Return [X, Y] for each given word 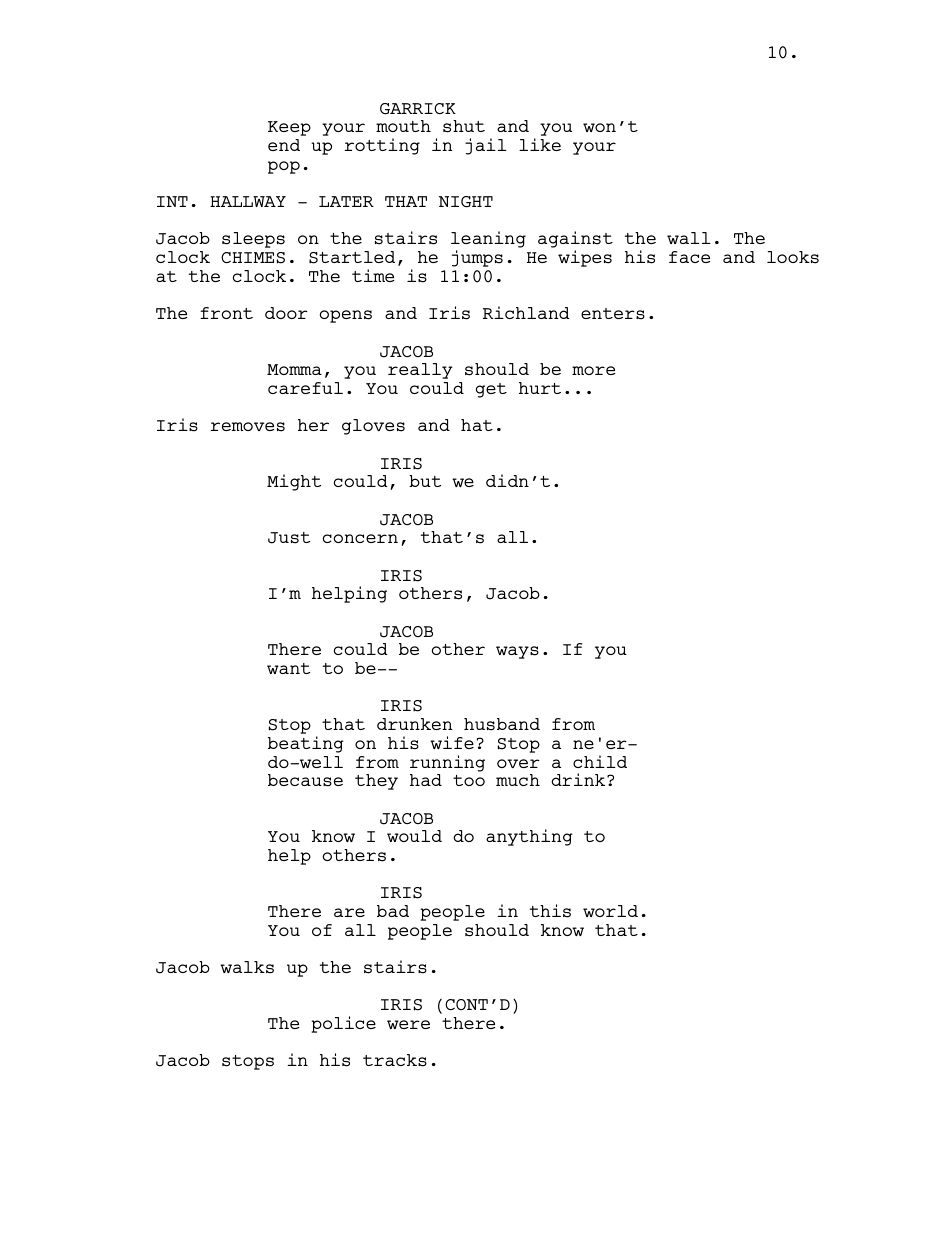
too [469, 780]
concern [360, 538]
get [491, 390]
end [284, 145]
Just [289, 538]
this [550, 911]
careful [305, 388]
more [593, 370]
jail [486, 146]
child [600, 761]
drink [579, 779]
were [408, 1024]
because [305, 780]
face [689, 257]
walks [247, 967]
